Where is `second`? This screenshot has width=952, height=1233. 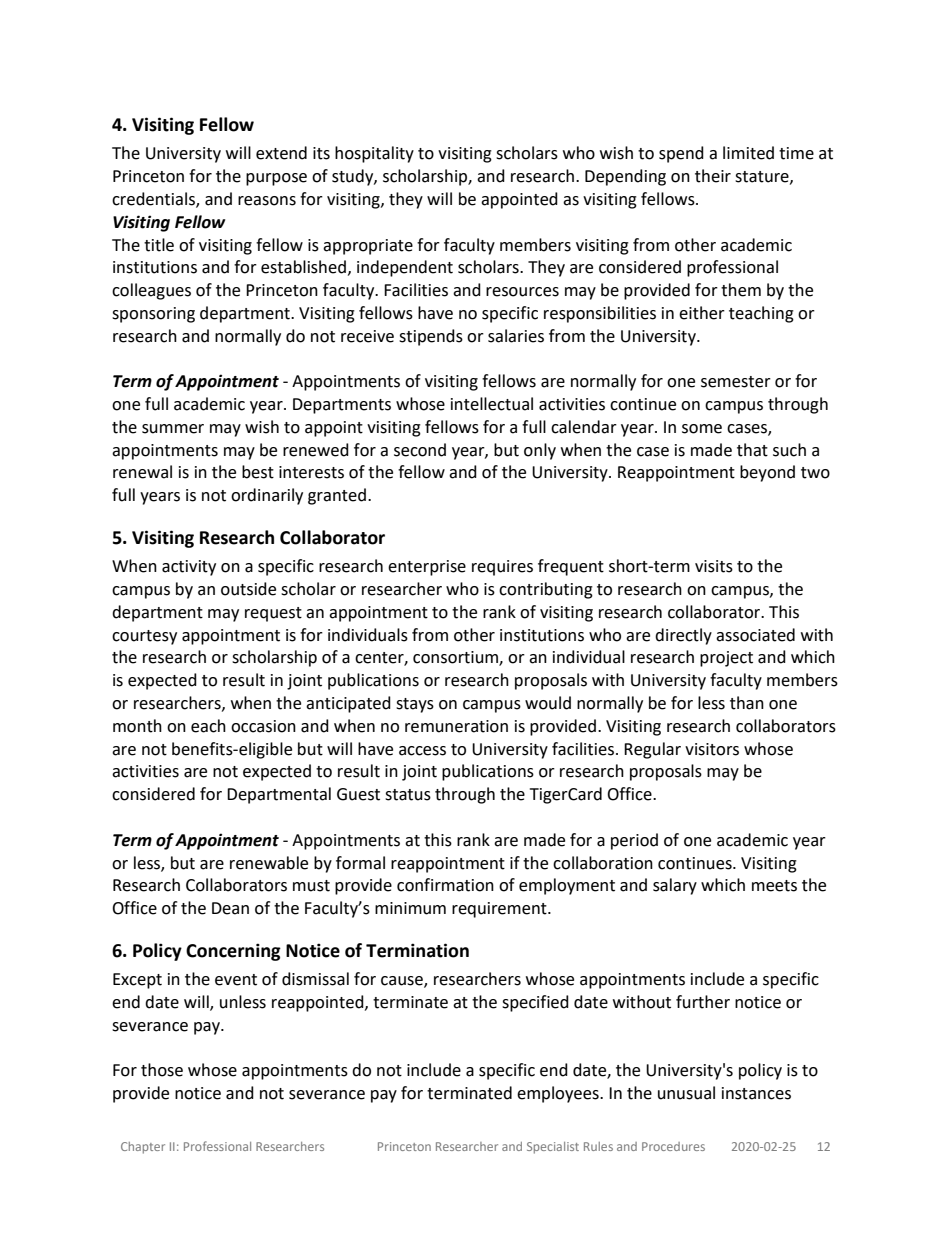 second is located at coordinates (420, 450).
